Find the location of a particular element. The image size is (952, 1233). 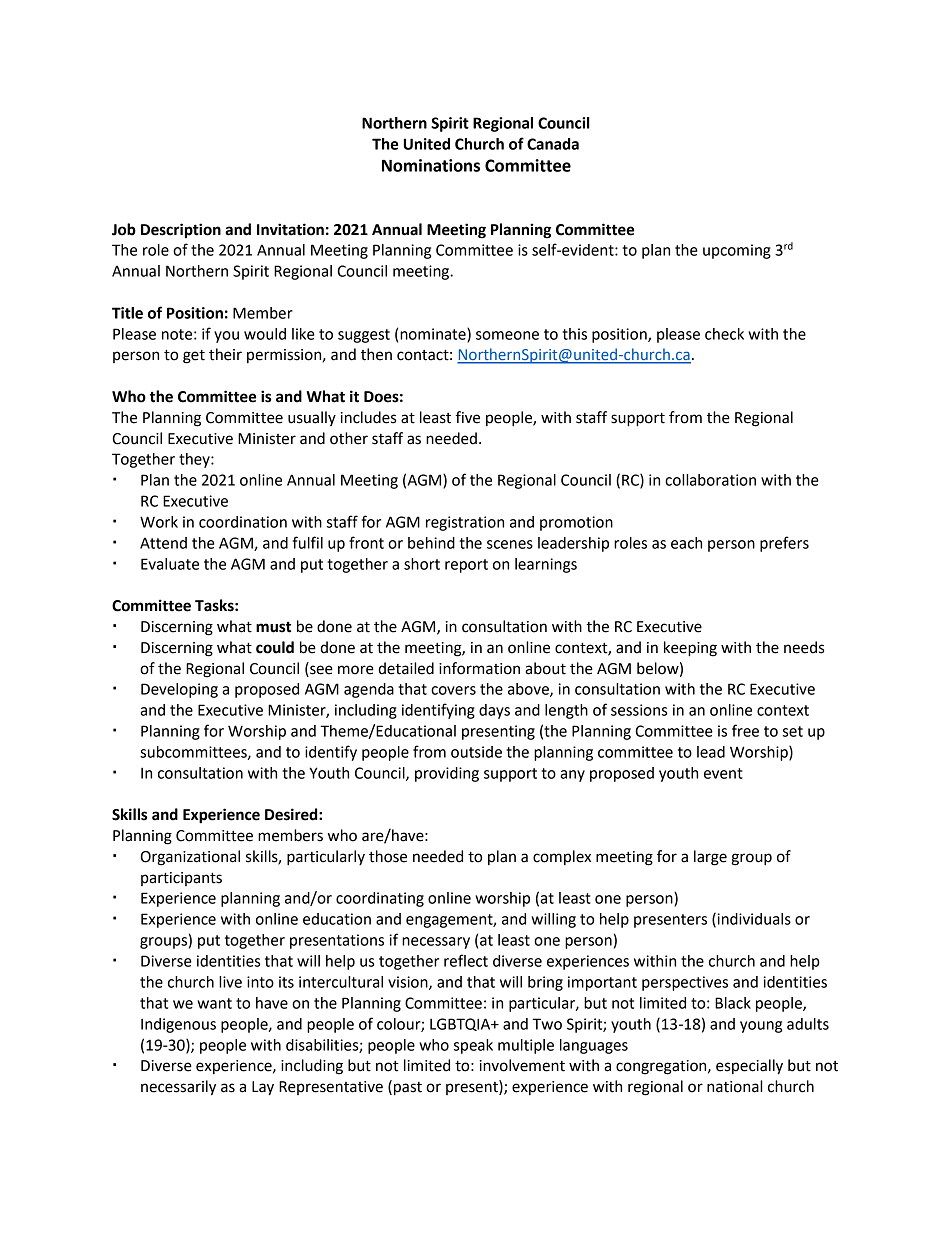

Description is located at coordinates (181, 231).
